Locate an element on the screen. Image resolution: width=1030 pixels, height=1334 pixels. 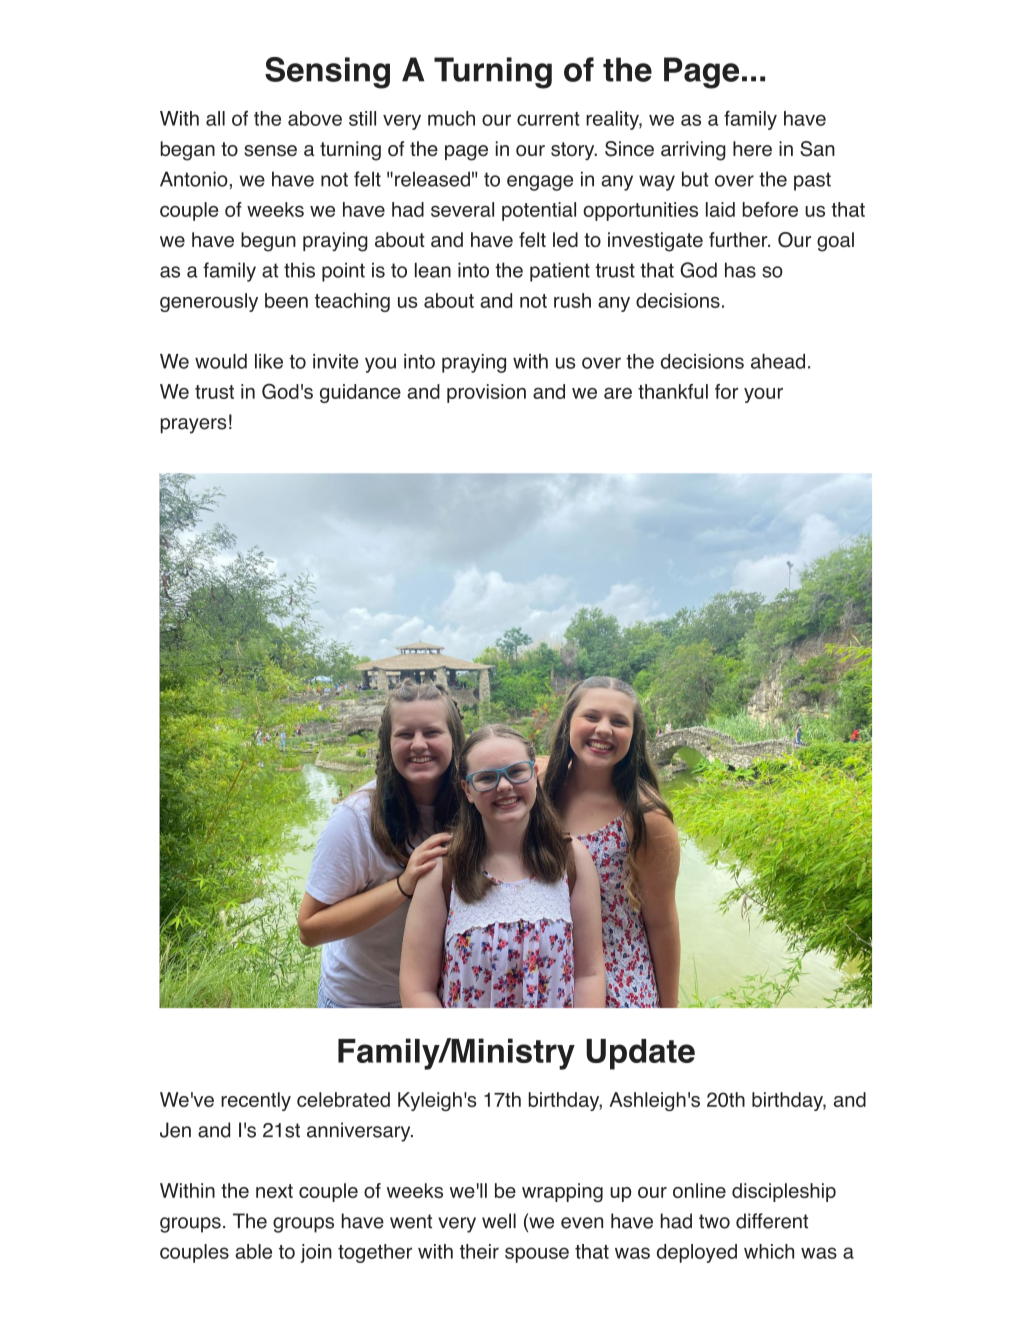
different is located at coordinates (772, 1221).
